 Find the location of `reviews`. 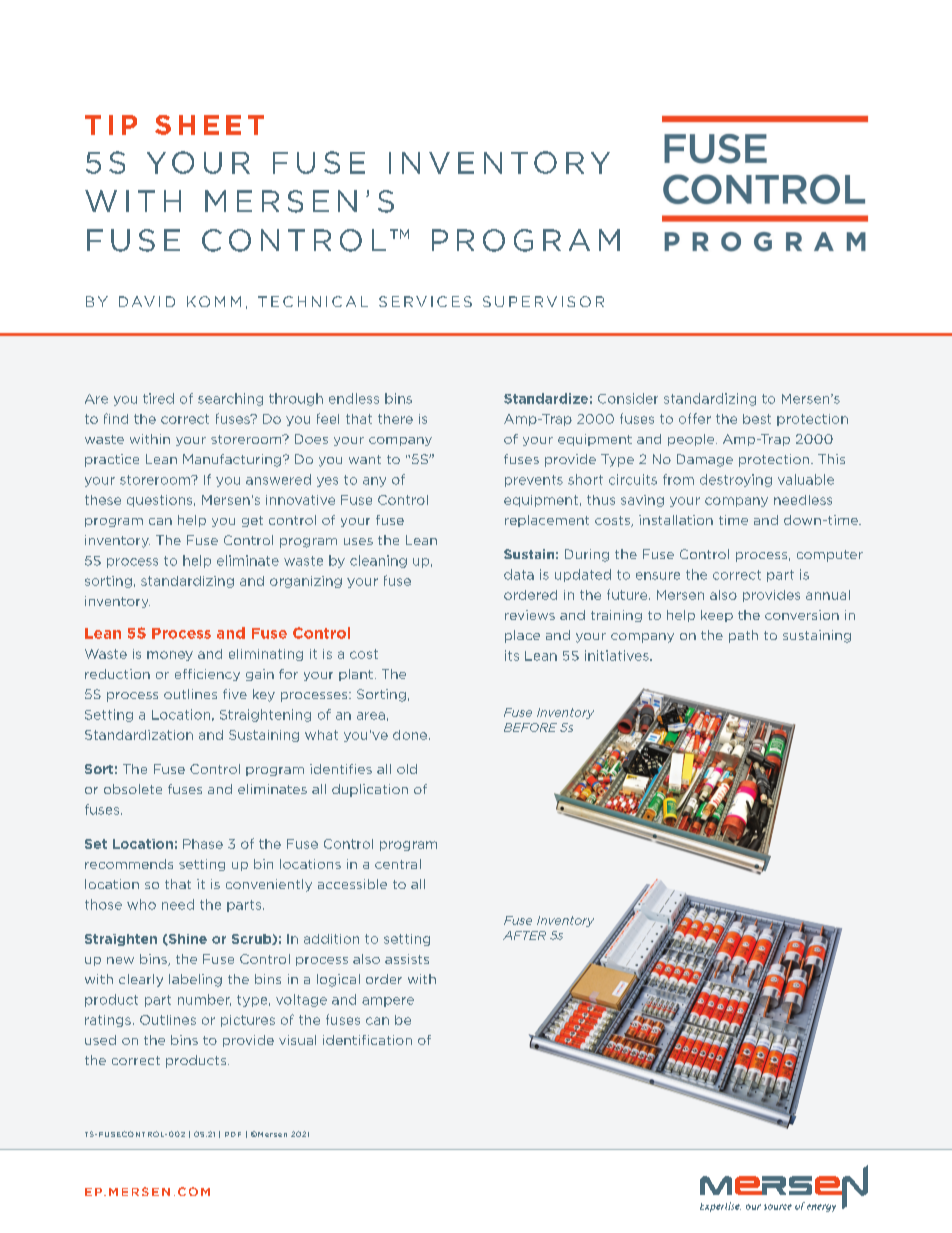

reviews is located at coordinates (530, 615).
